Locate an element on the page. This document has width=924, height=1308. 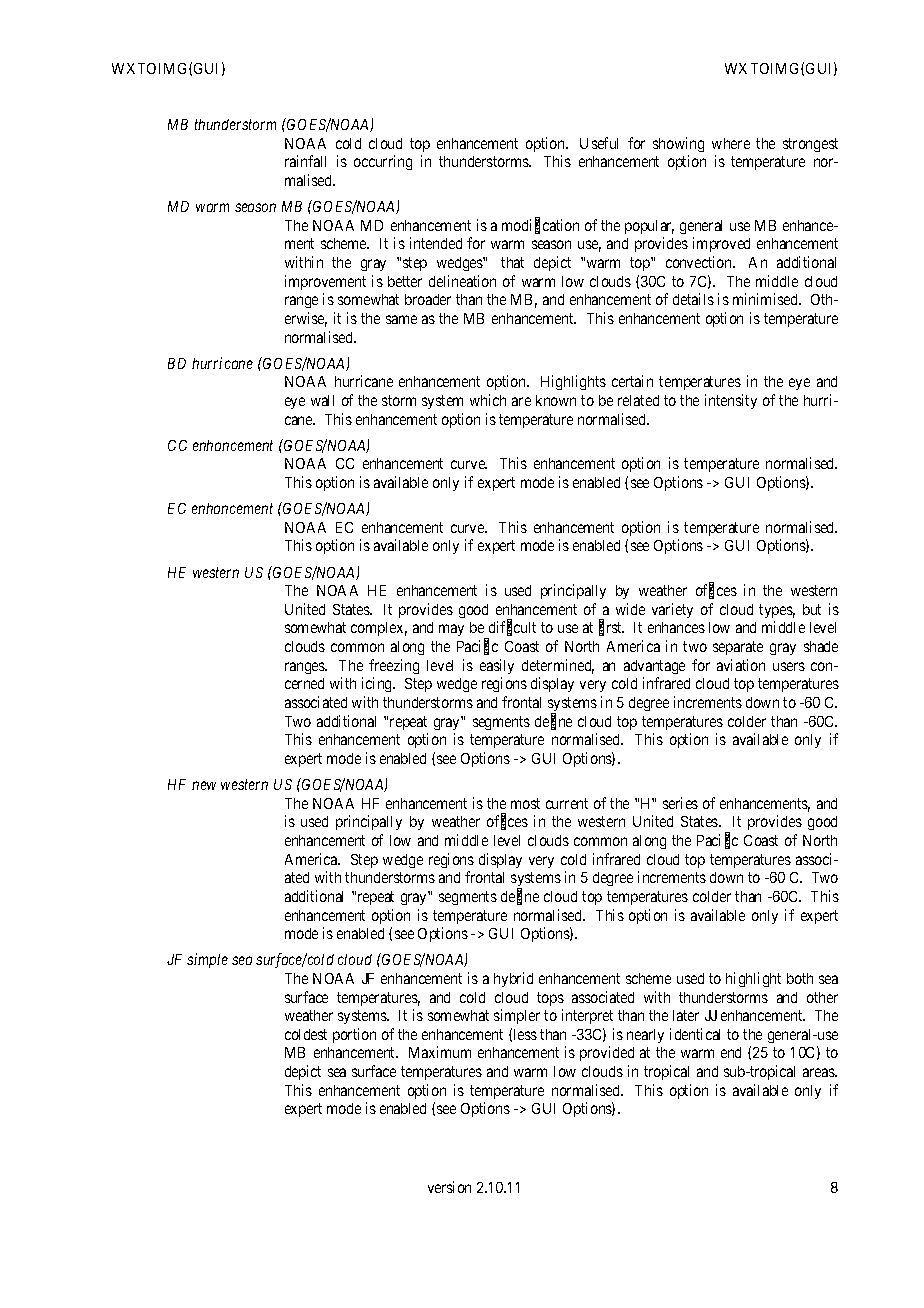
modification is located at coordinates (540, 226).
